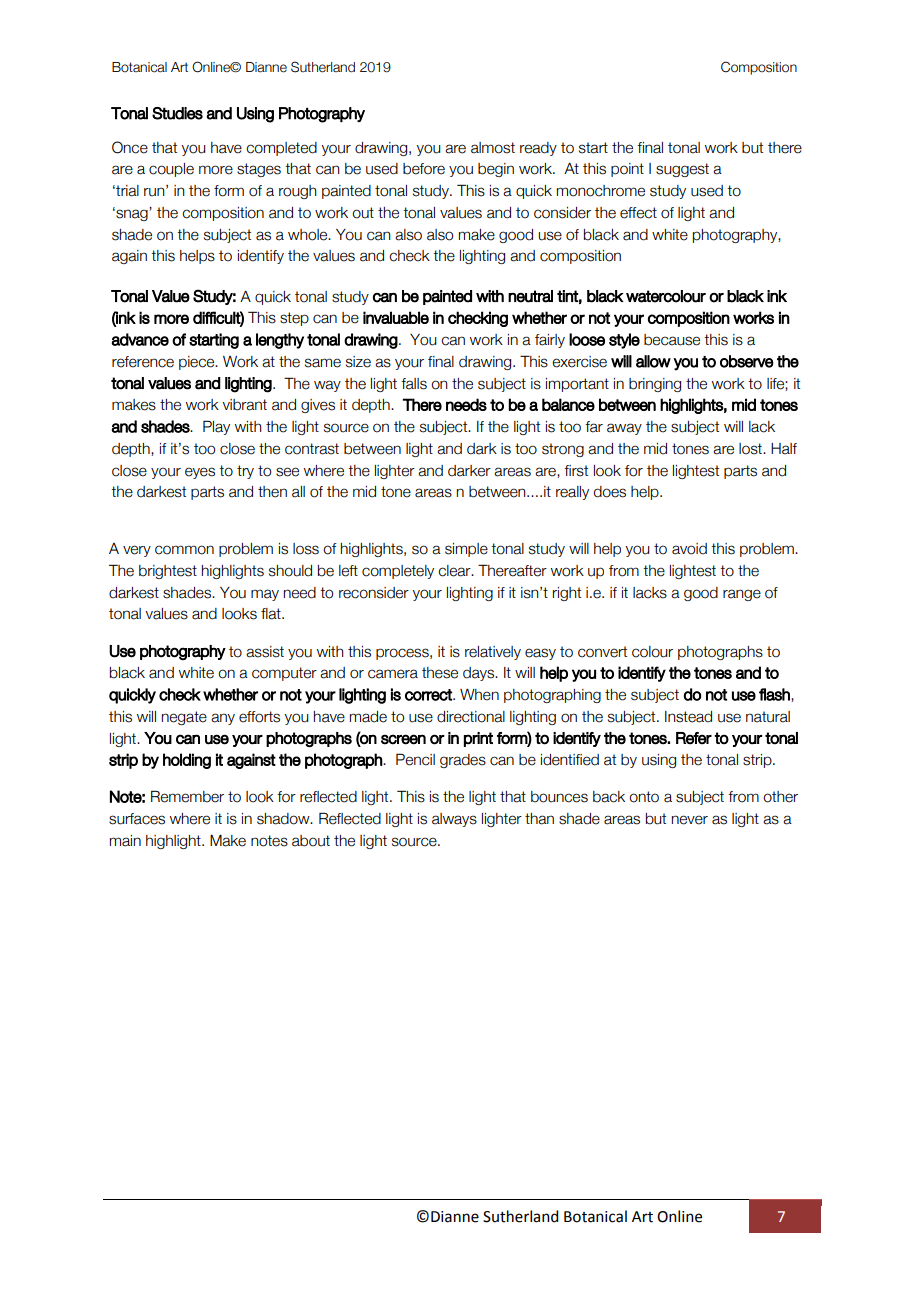  I want to click on strong, so click(563, 450).
